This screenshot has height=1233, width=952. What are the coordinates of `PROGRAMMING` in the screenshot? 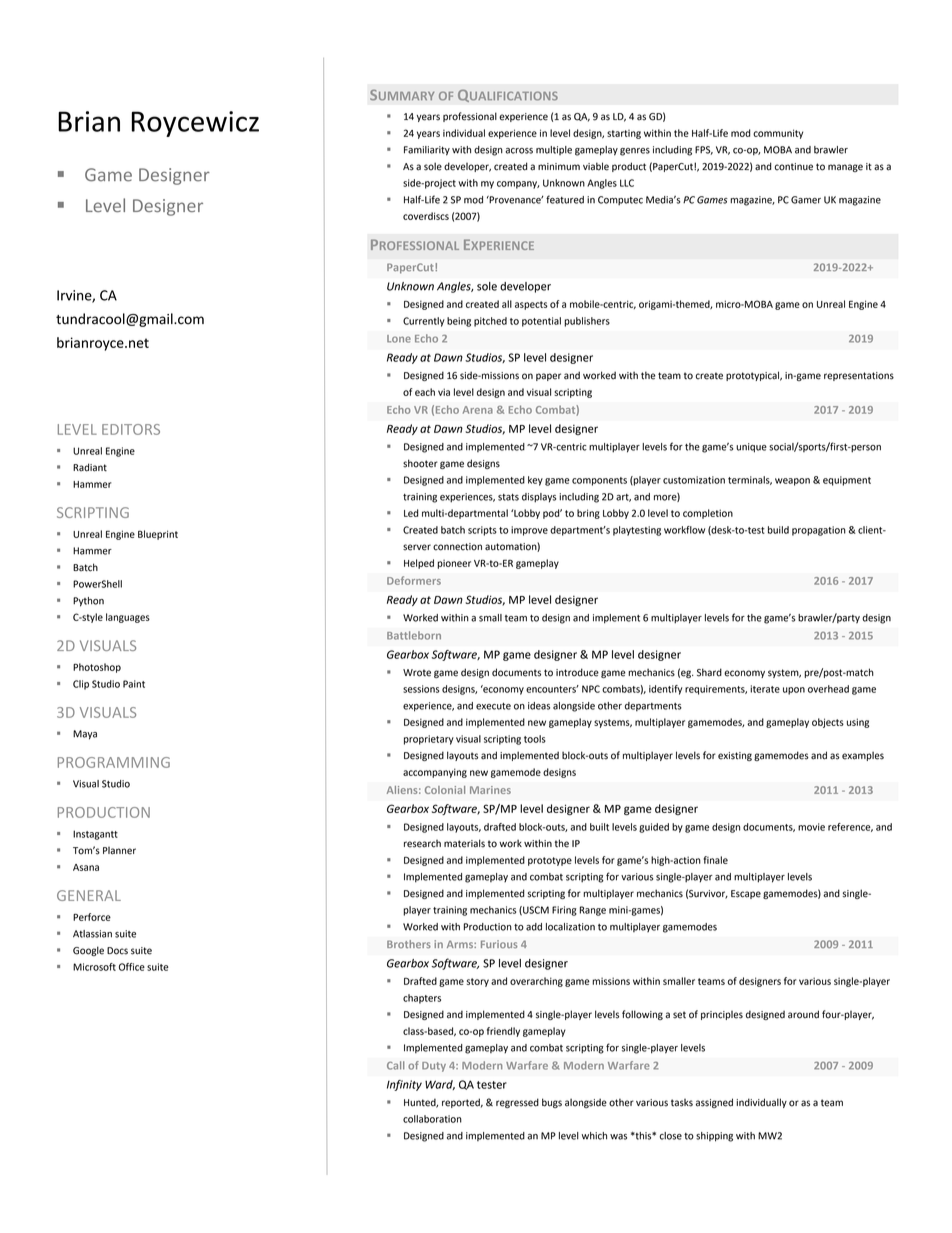 It's located at (114, 762).
